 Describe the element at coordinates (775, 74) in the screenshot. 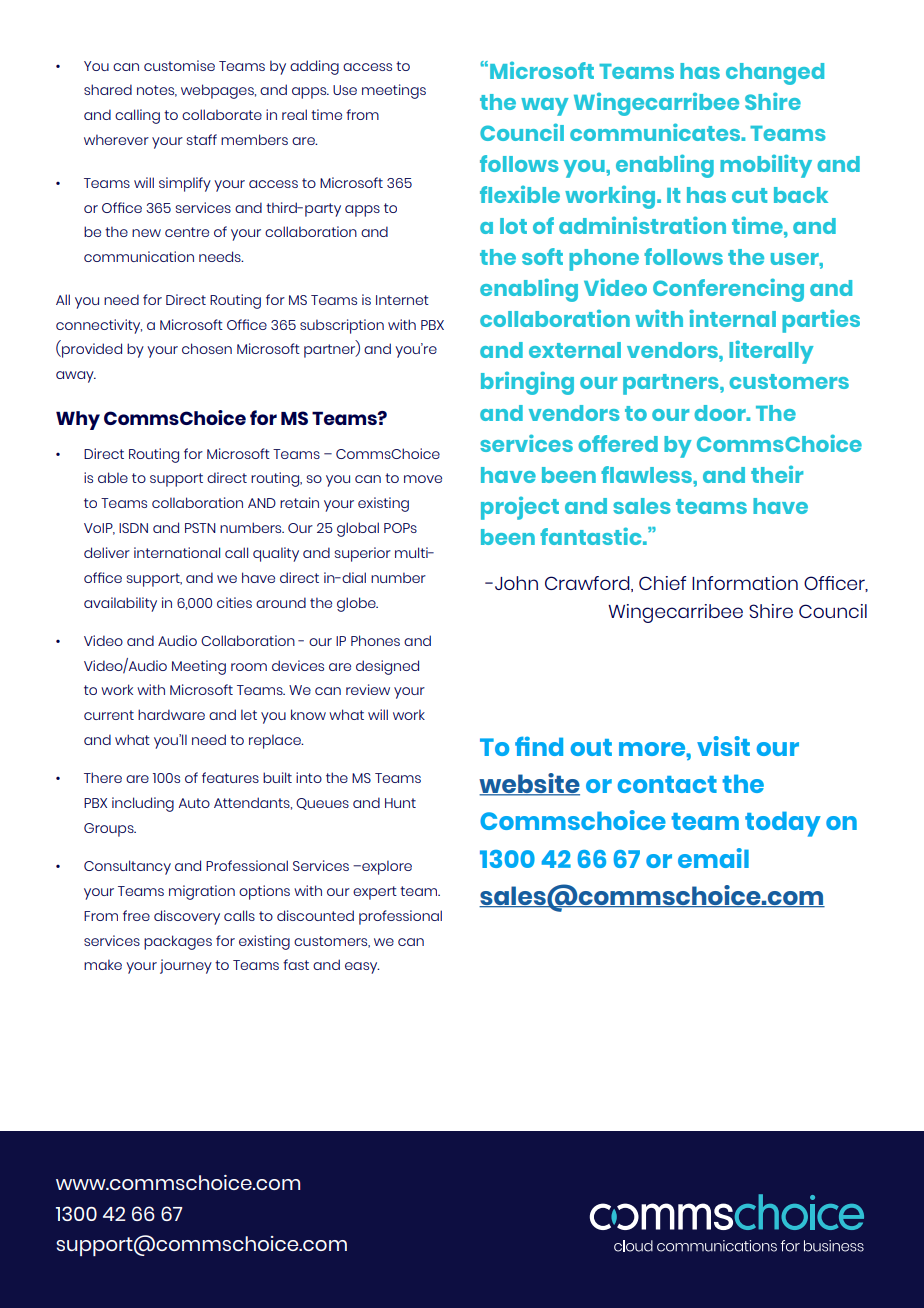

I see `changed` at that location.
